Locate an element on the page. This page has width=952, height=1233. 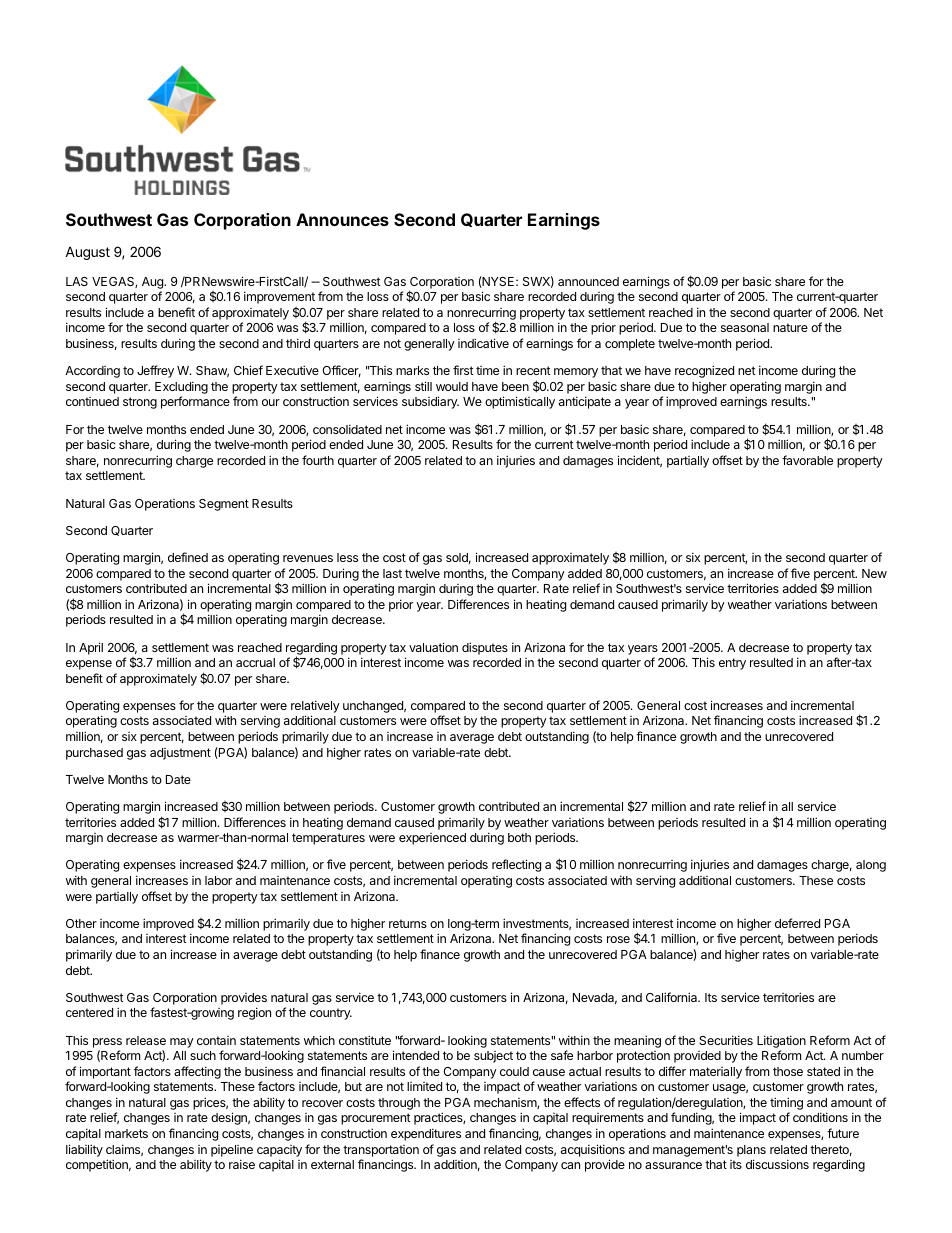
nature is located at coordinates (790, 327).
